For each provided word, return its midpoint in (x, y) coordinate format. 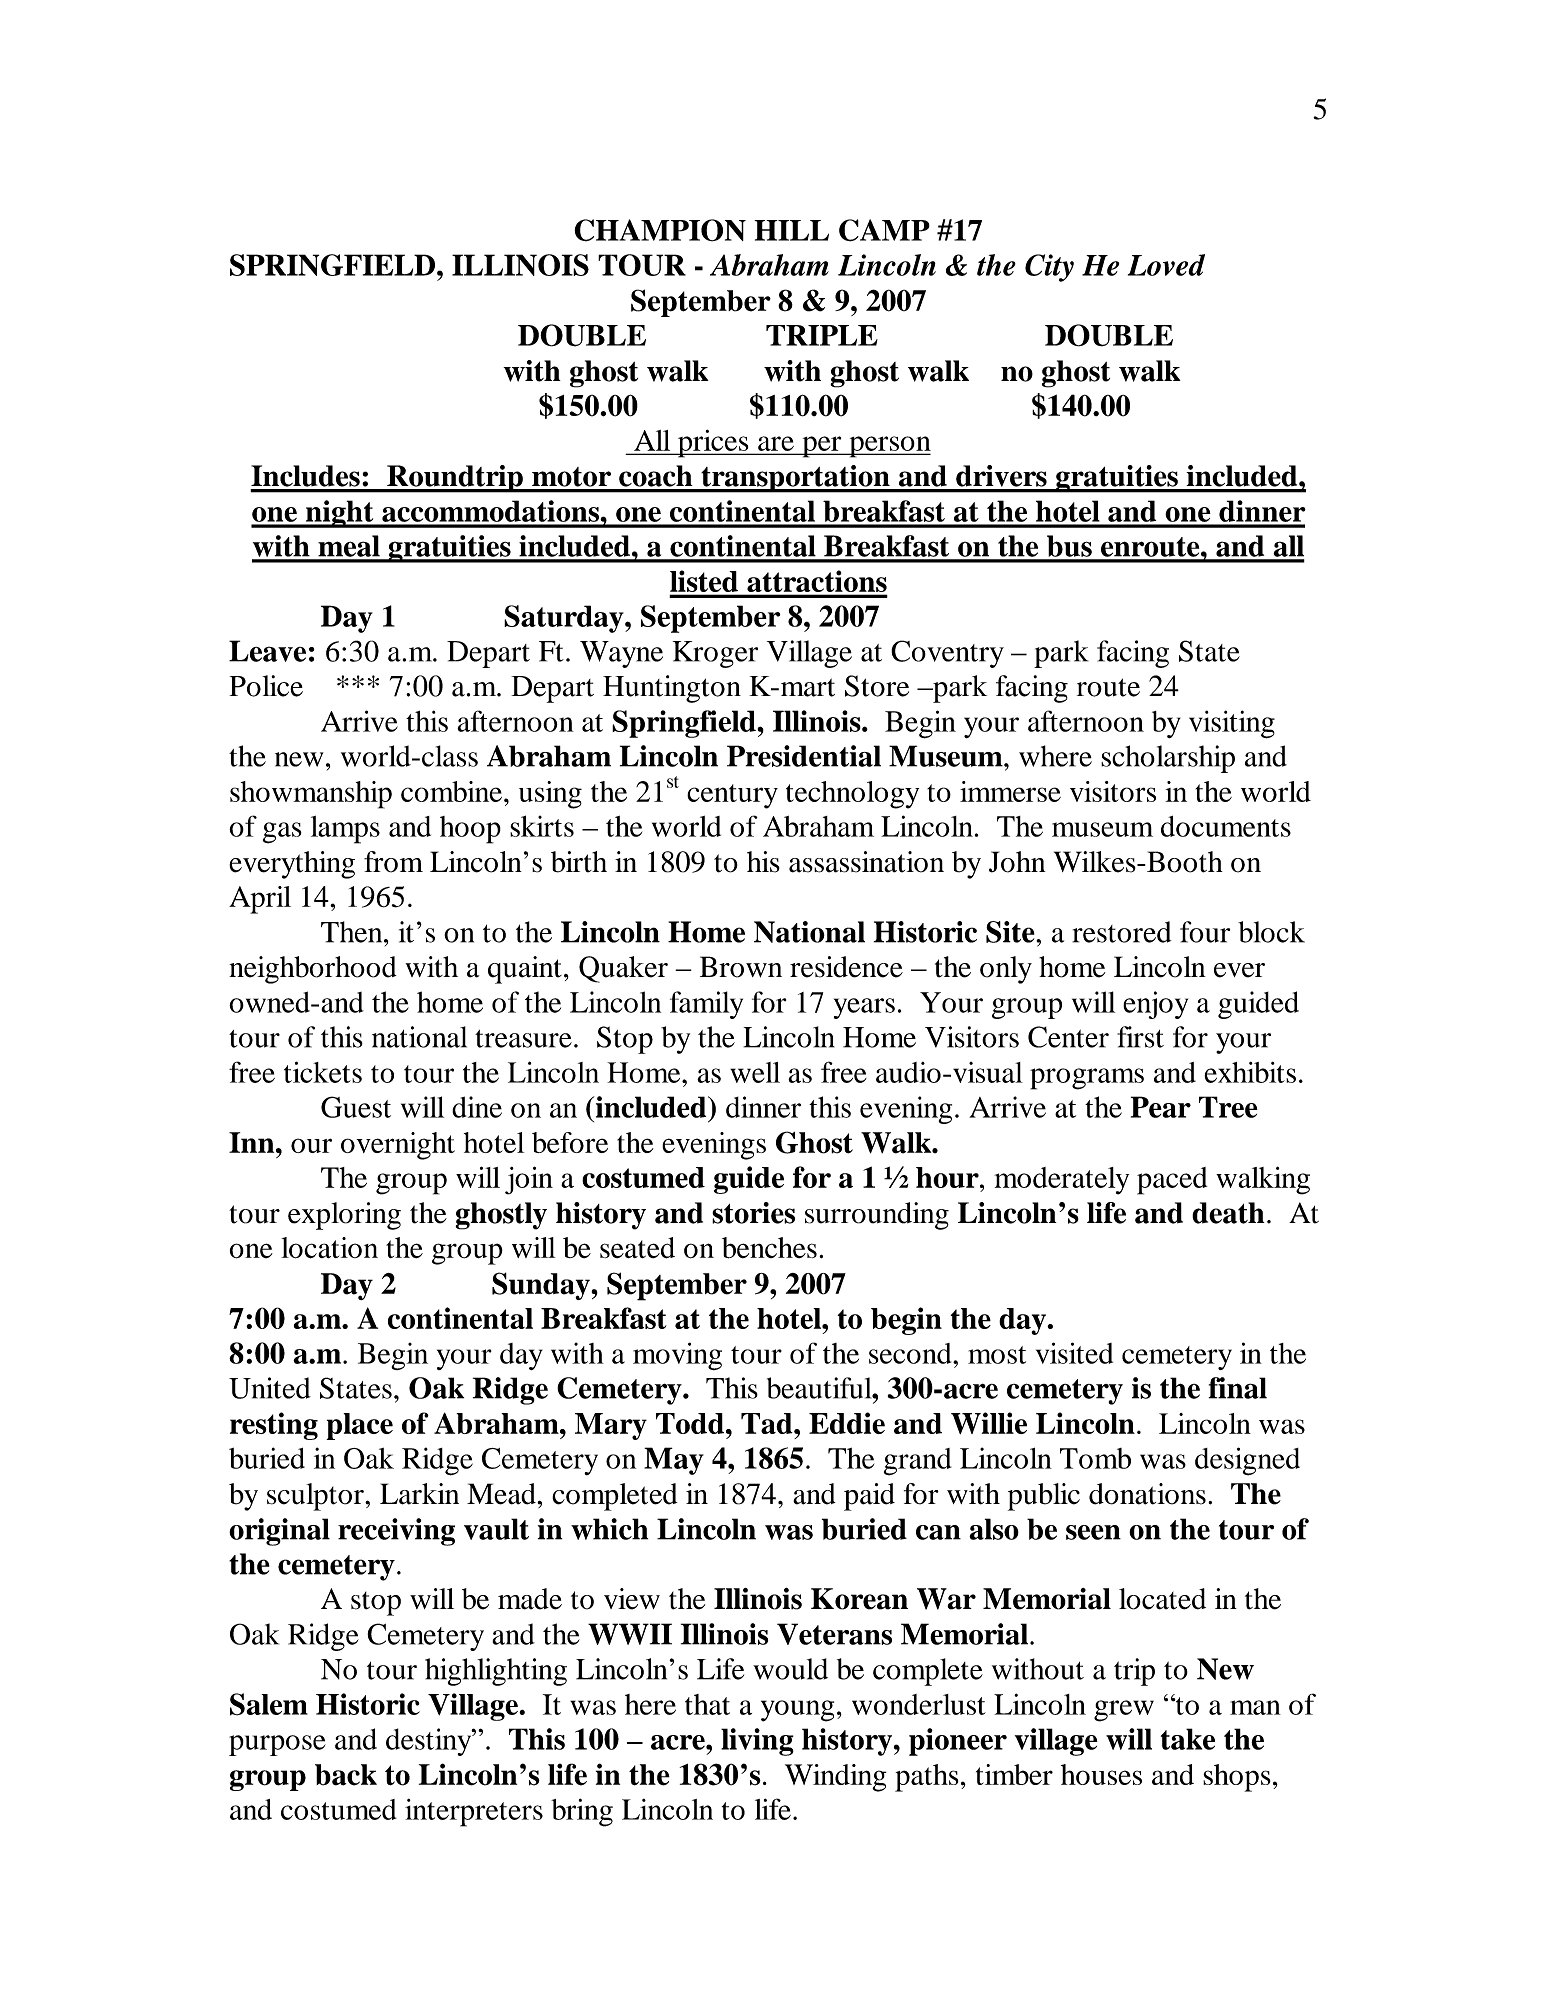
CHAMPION (660, 230)
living (757, 1742)
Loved (1166, 265)
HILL (791, 230)
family (706, 1005)
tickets (323, 1072)
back (346, 1775)
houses (1101, 1774)
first (1140, 1037)
